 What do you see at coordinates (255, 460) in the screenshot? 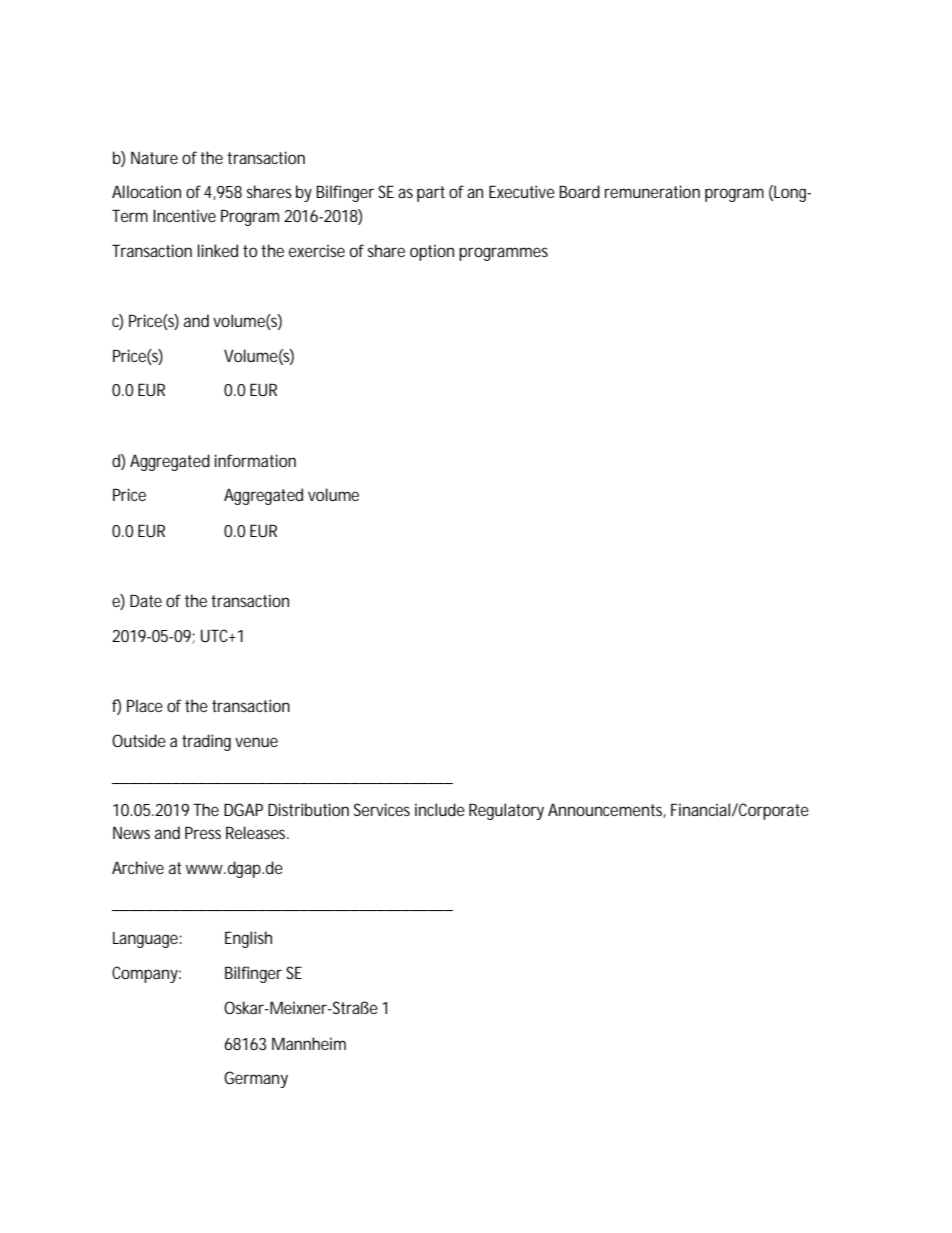
I see `information` at bounding box center [255, 460].
